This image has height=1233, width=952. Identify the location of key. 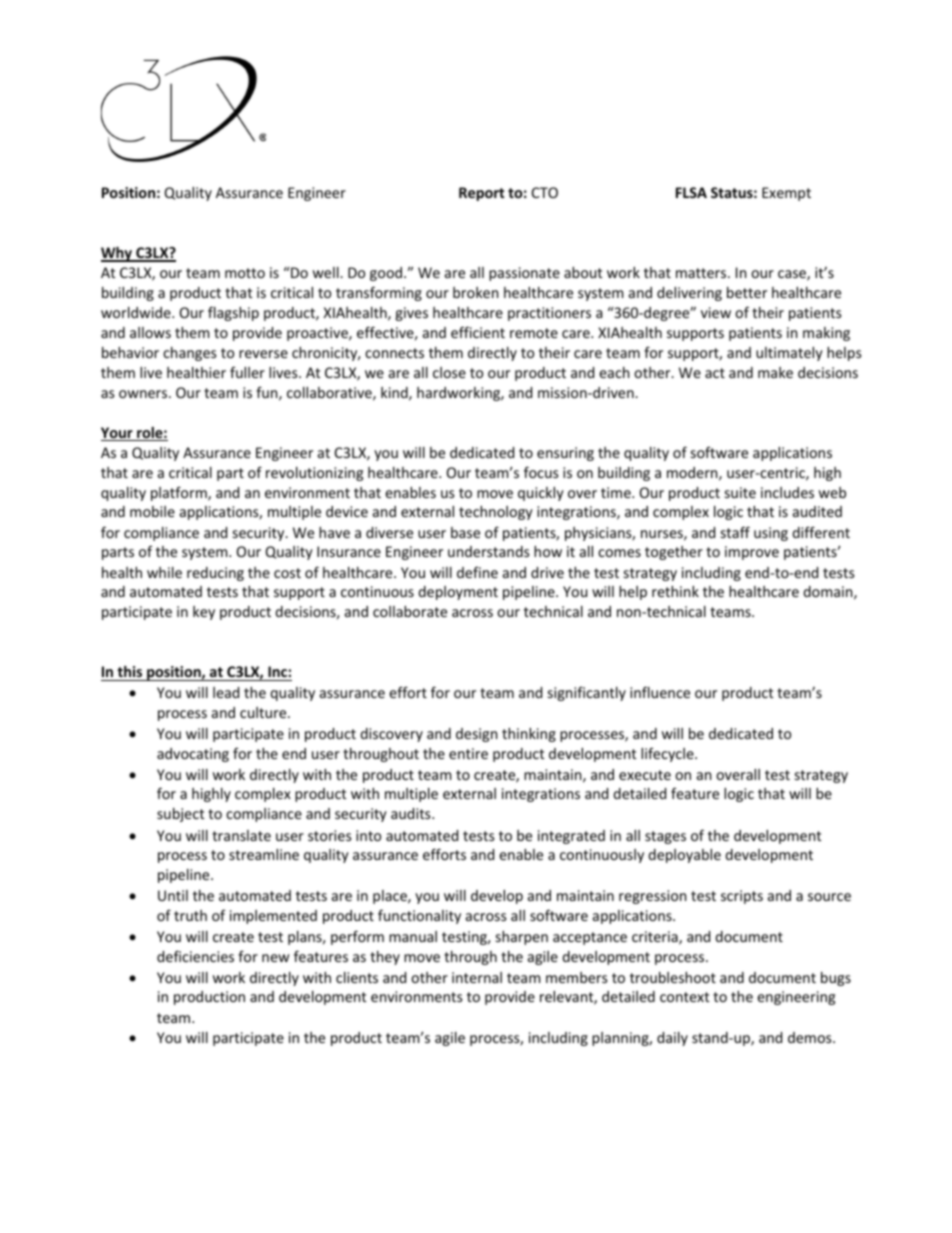
(204, 613).
